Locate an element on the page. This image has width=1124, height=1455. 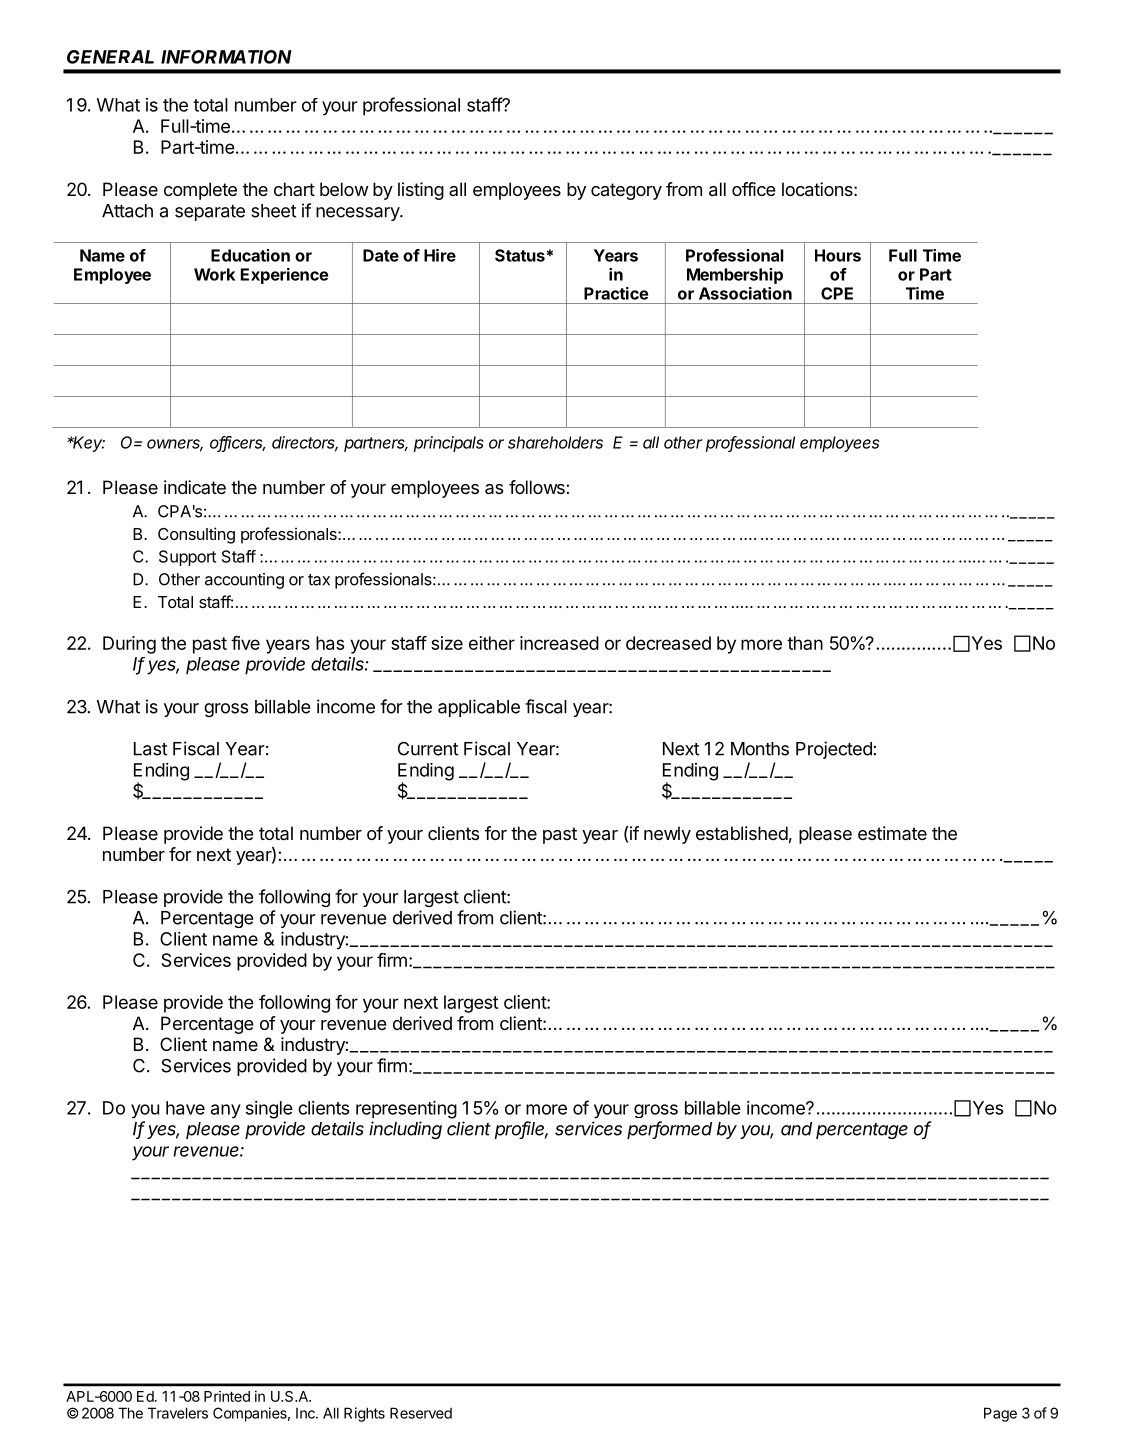
newly is located at coordinates (667, 835).
